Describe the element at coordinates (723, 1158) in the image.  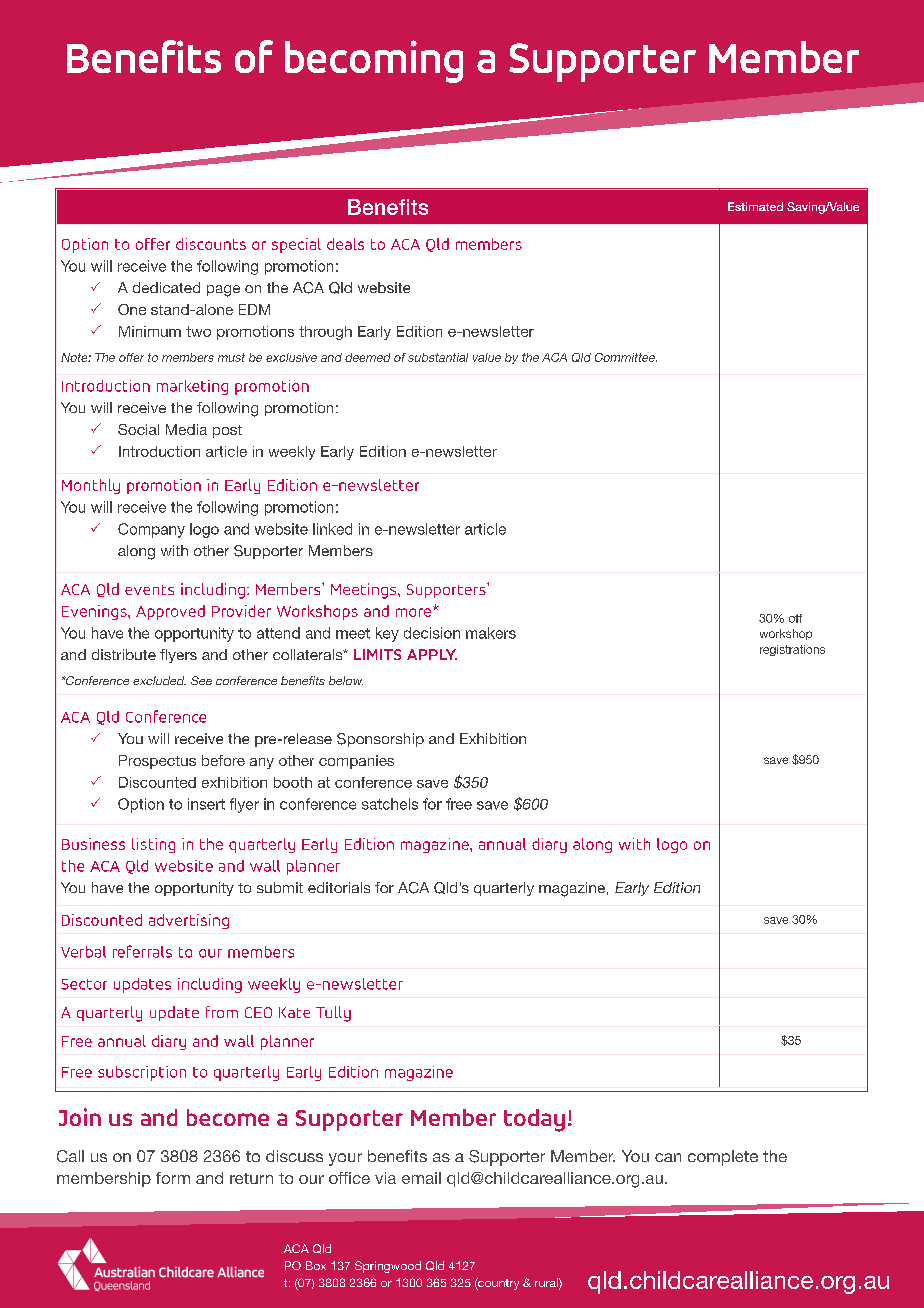
I see `complete` at that location.
